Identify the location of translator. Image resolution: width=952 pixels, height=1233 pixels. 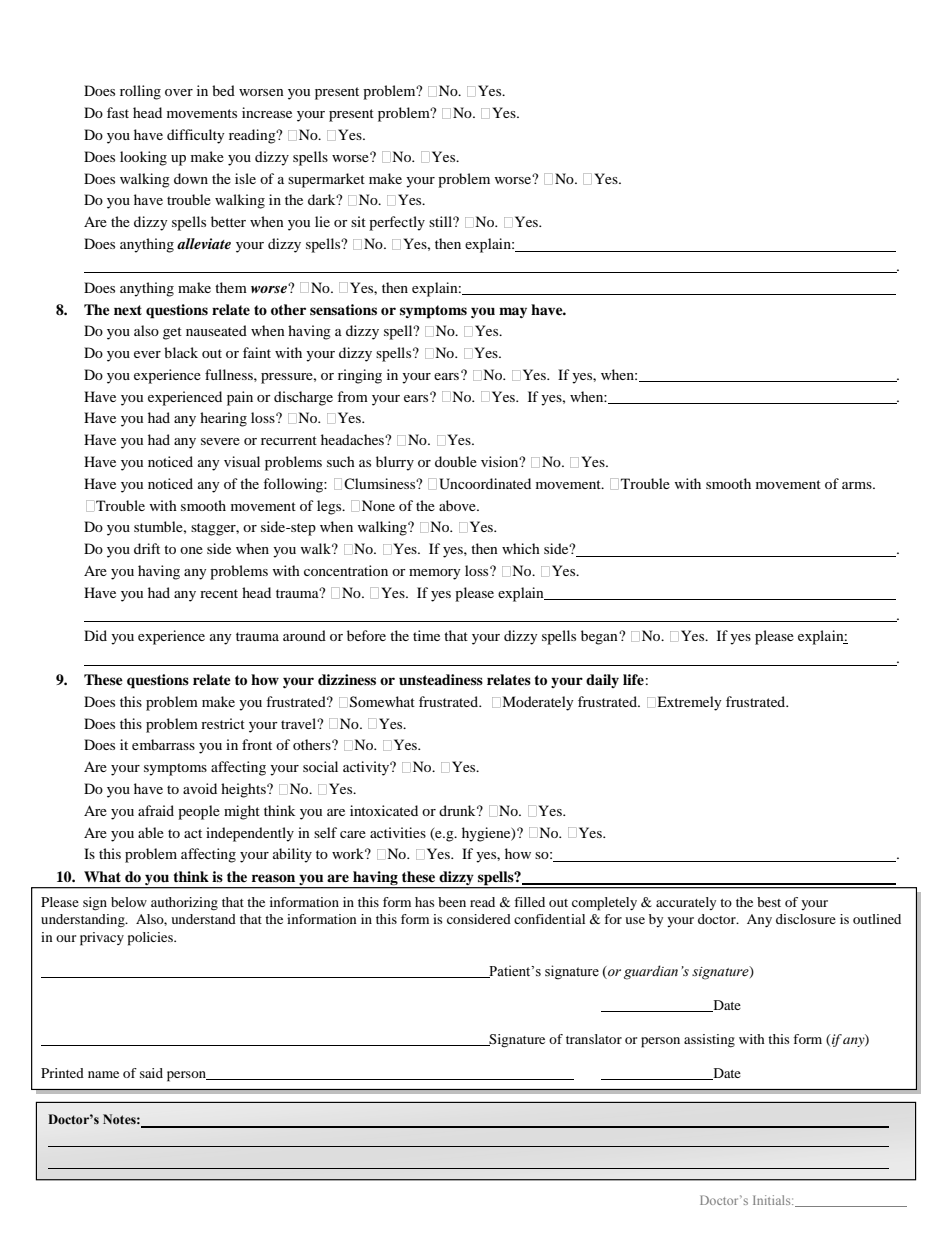
(594, 1039).
